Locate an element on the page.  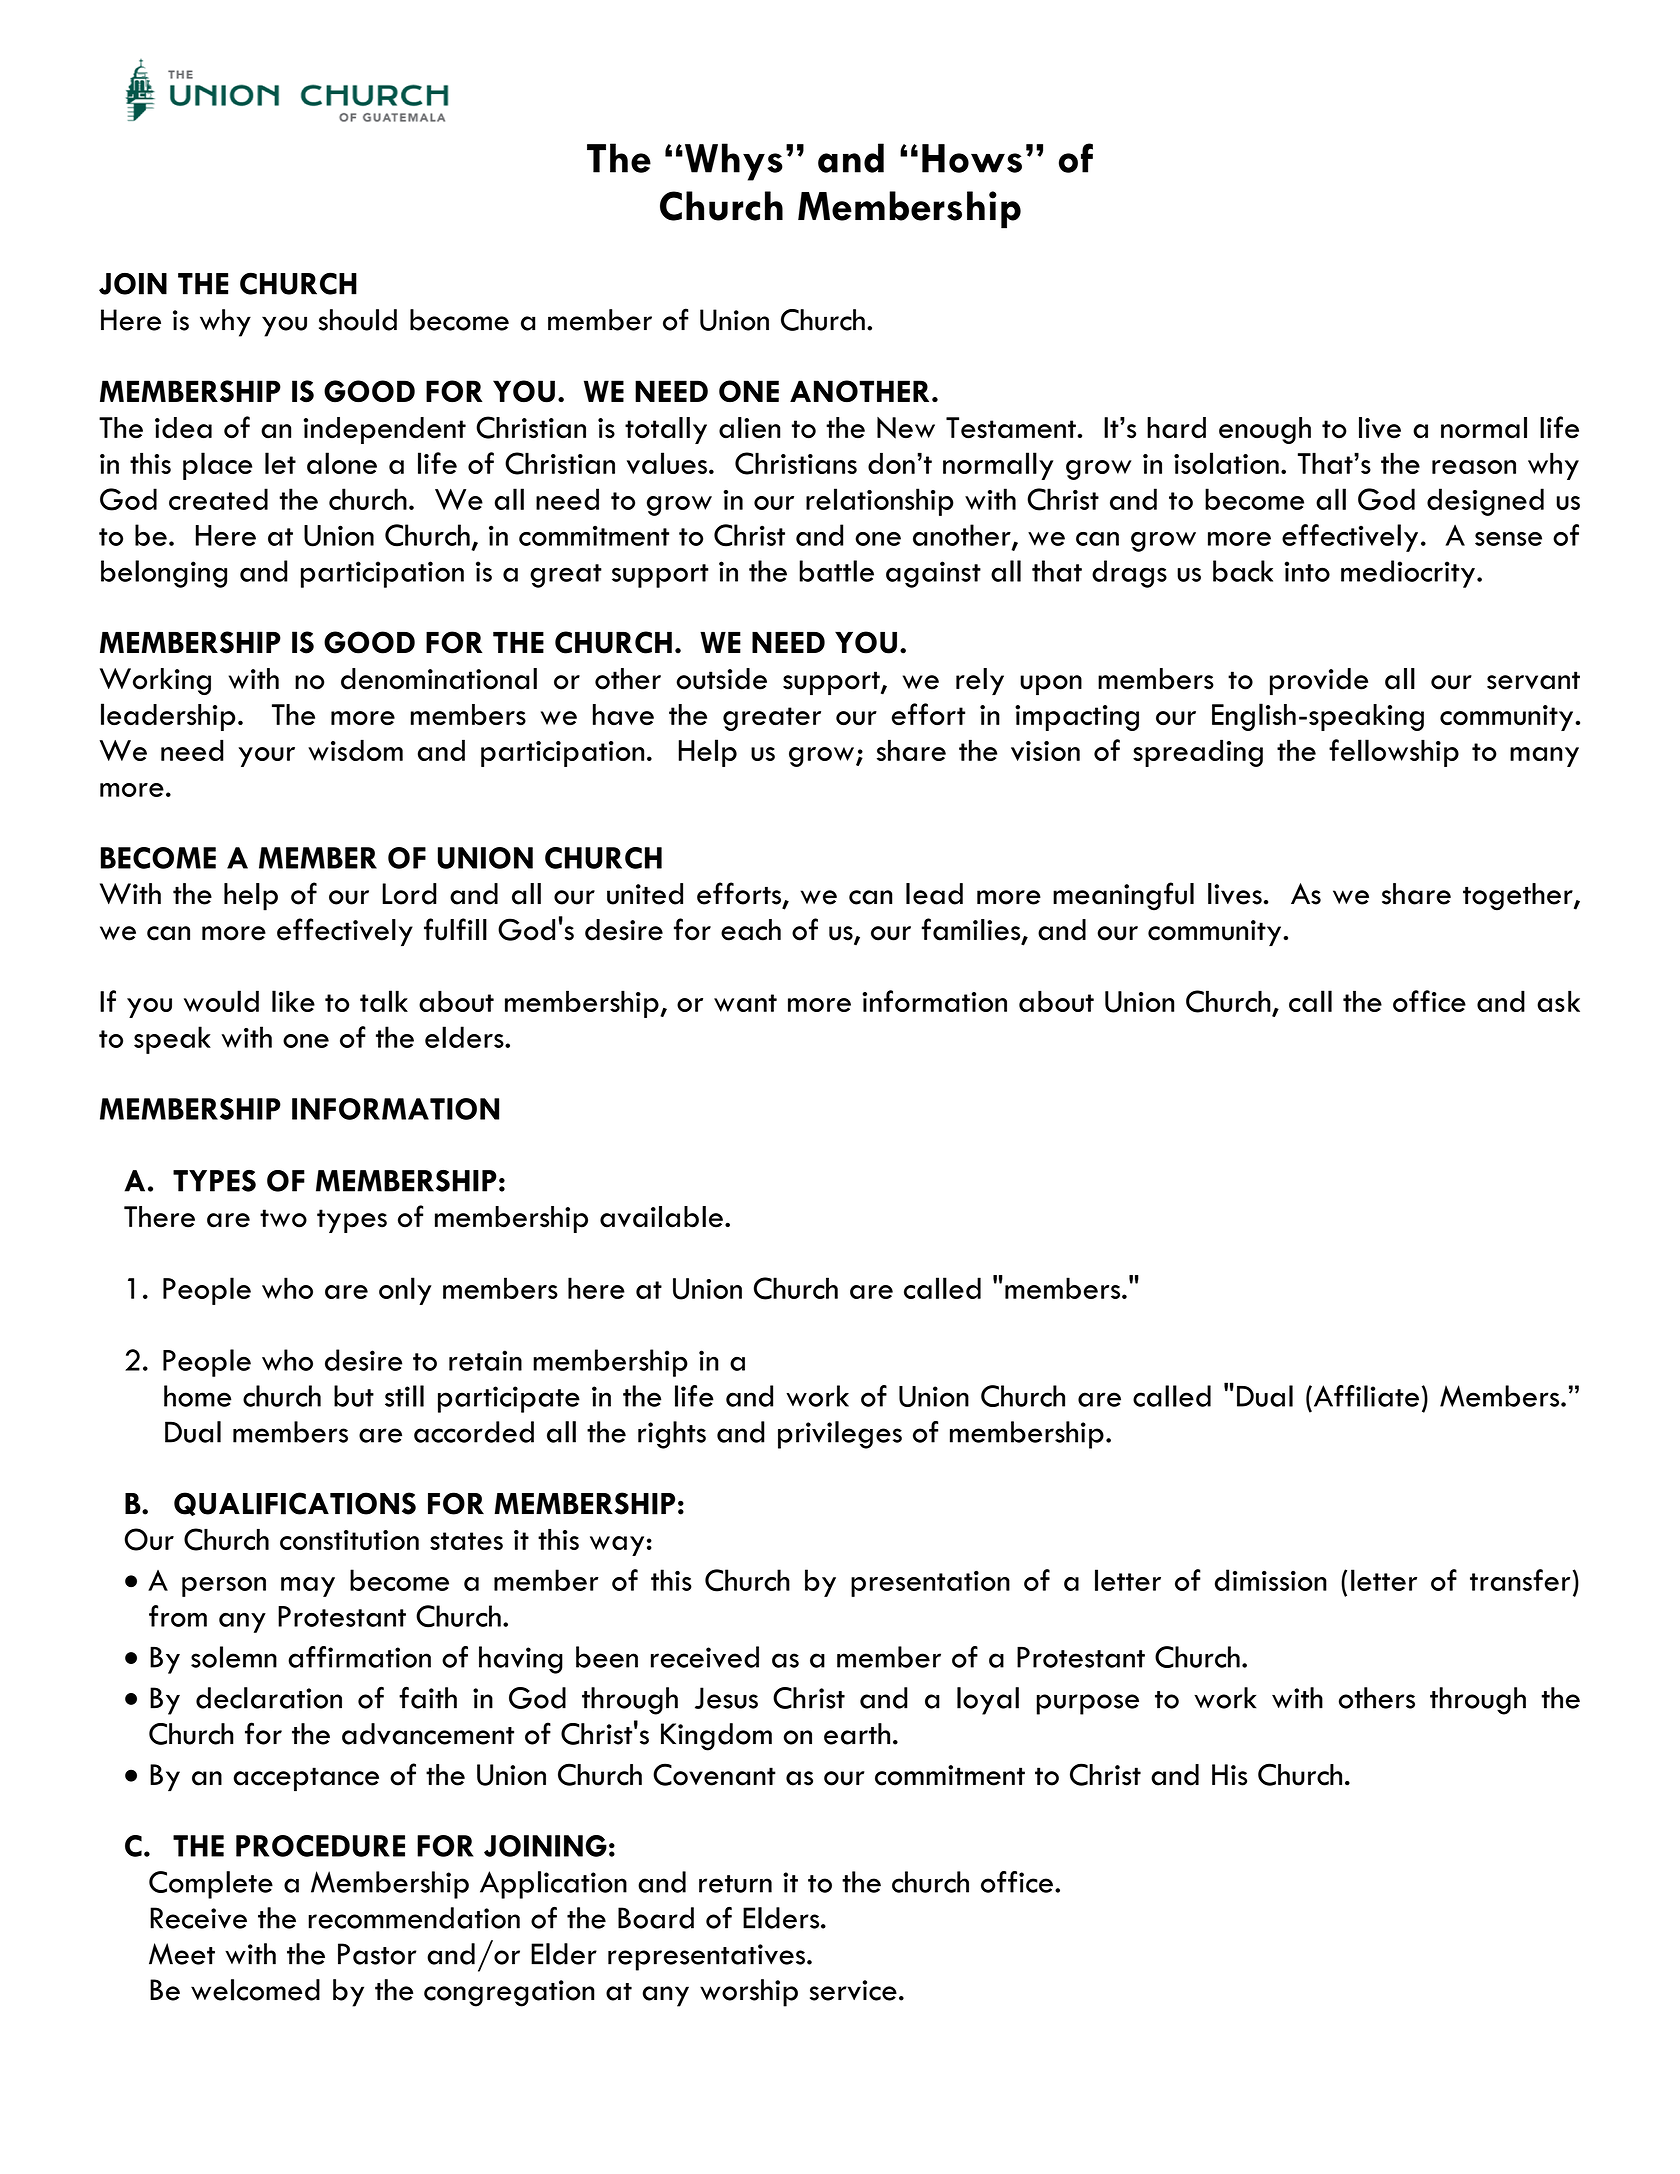
should is located at coordinates (358, 320).
